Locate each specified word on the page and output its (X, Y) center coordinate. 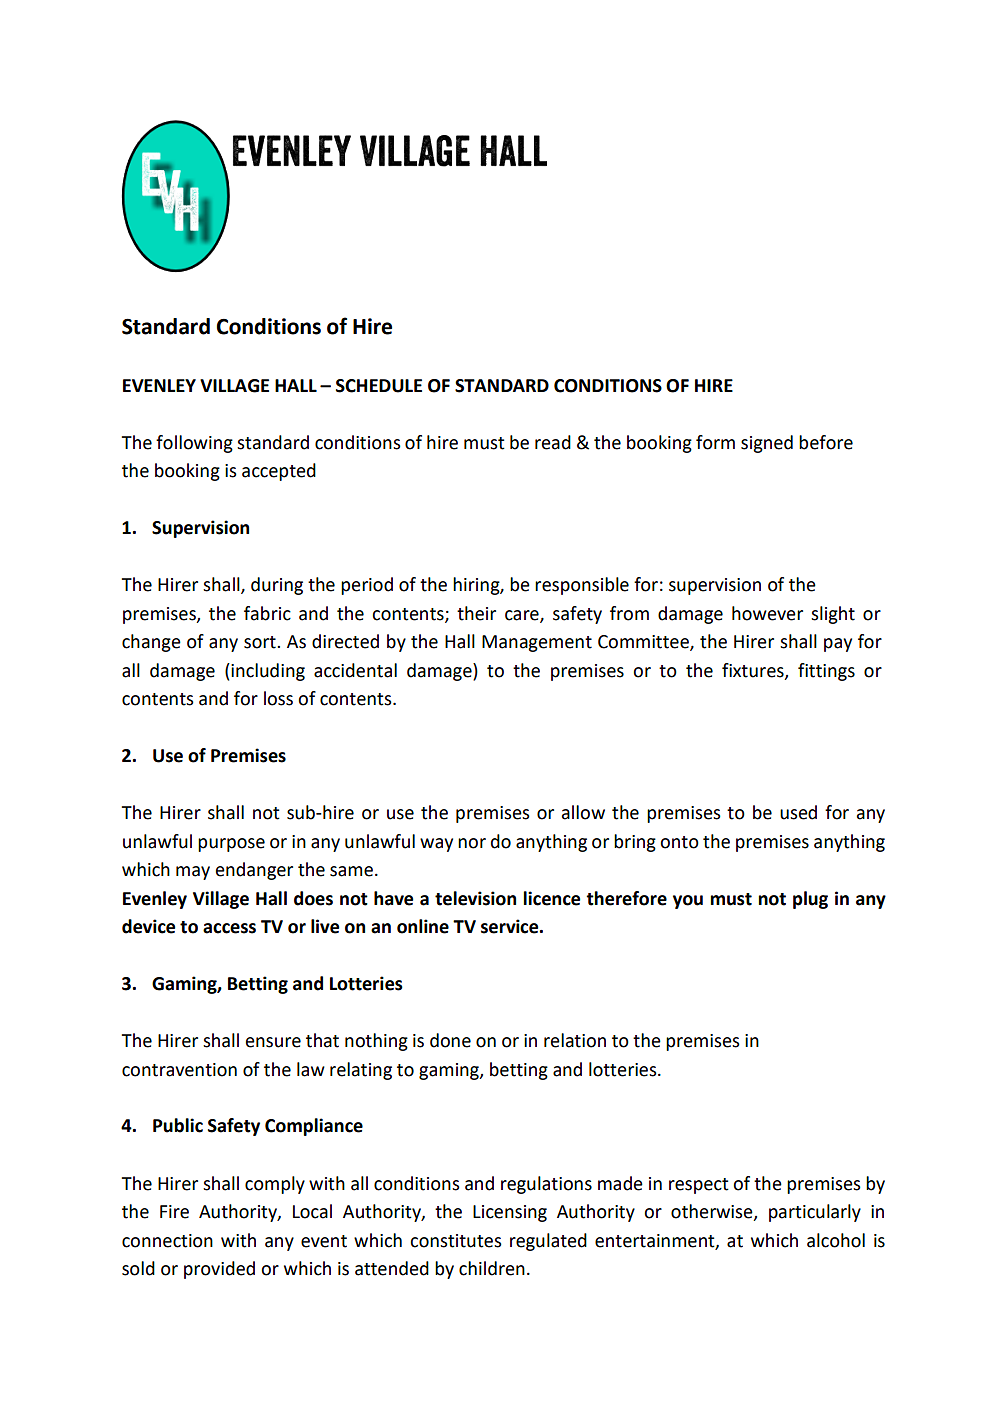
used (798, 812)
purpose (231, 845)
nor (472, 843)
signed (767, 444)
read (553, 442)
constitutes (456, 1241)
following (194, 444)
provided (219, 1270)
